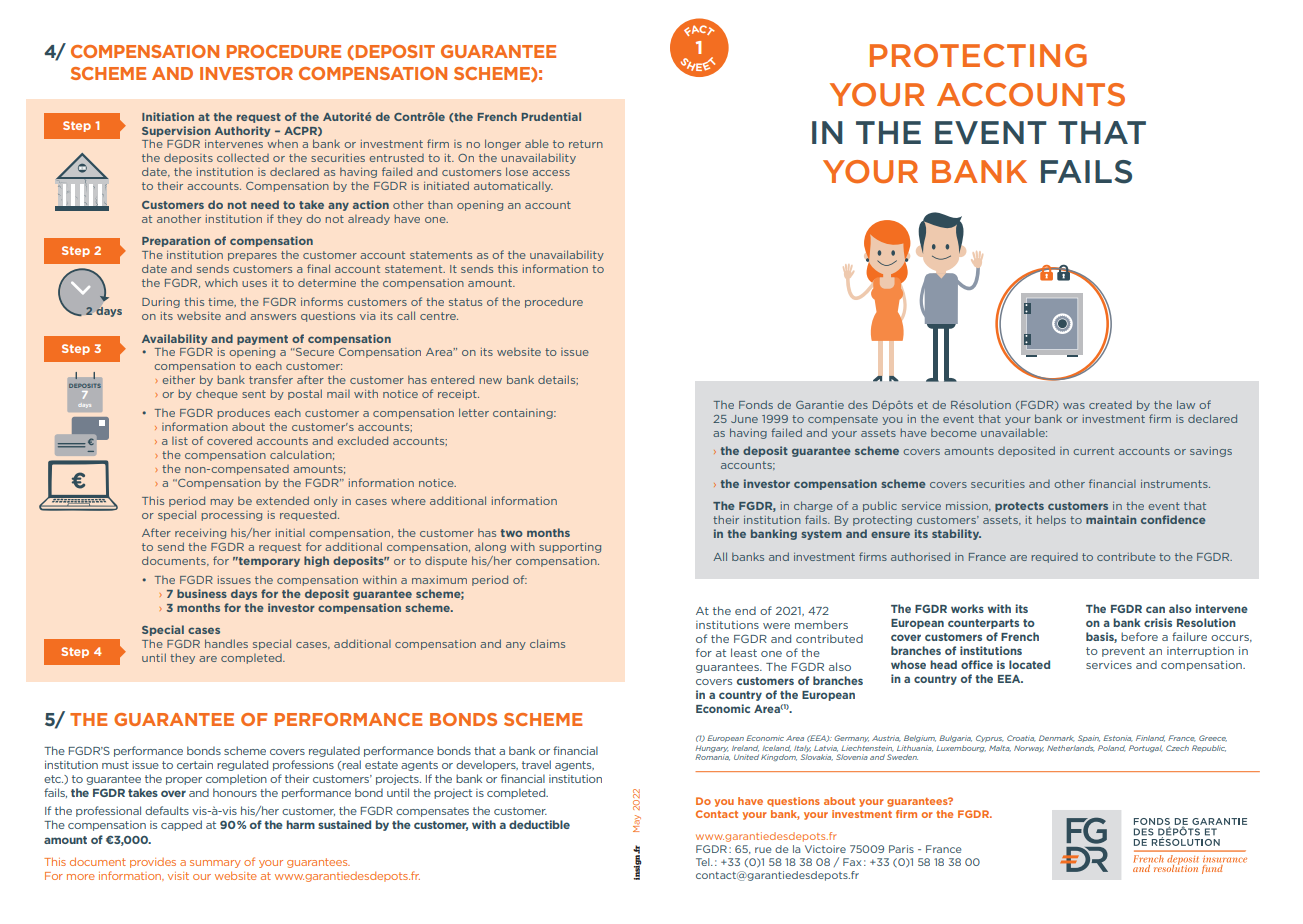 Image resolution: width=1303 pixels, height=924 pixels. What do you see at coordinates (1029, 664) in the page?
I see `located` at bounding box center [1029, 664].
